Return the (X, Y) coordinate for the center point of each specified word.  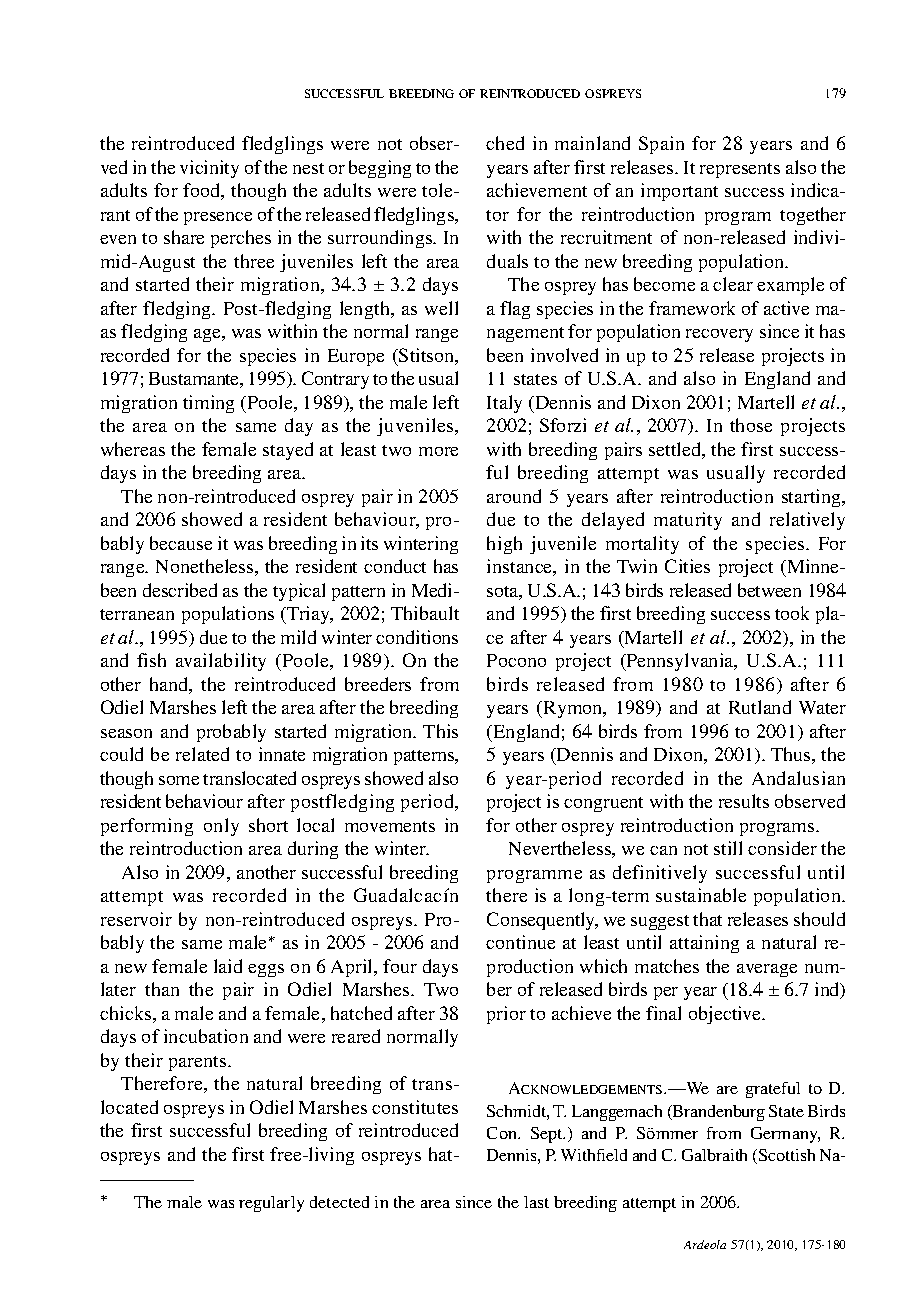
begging (380, 169)
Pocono (516, 660)
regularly (271, 1204)
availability (221, 662)
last (536, 1202)
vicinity (209, 169)
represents (740, 170)
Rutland (760, 707)
